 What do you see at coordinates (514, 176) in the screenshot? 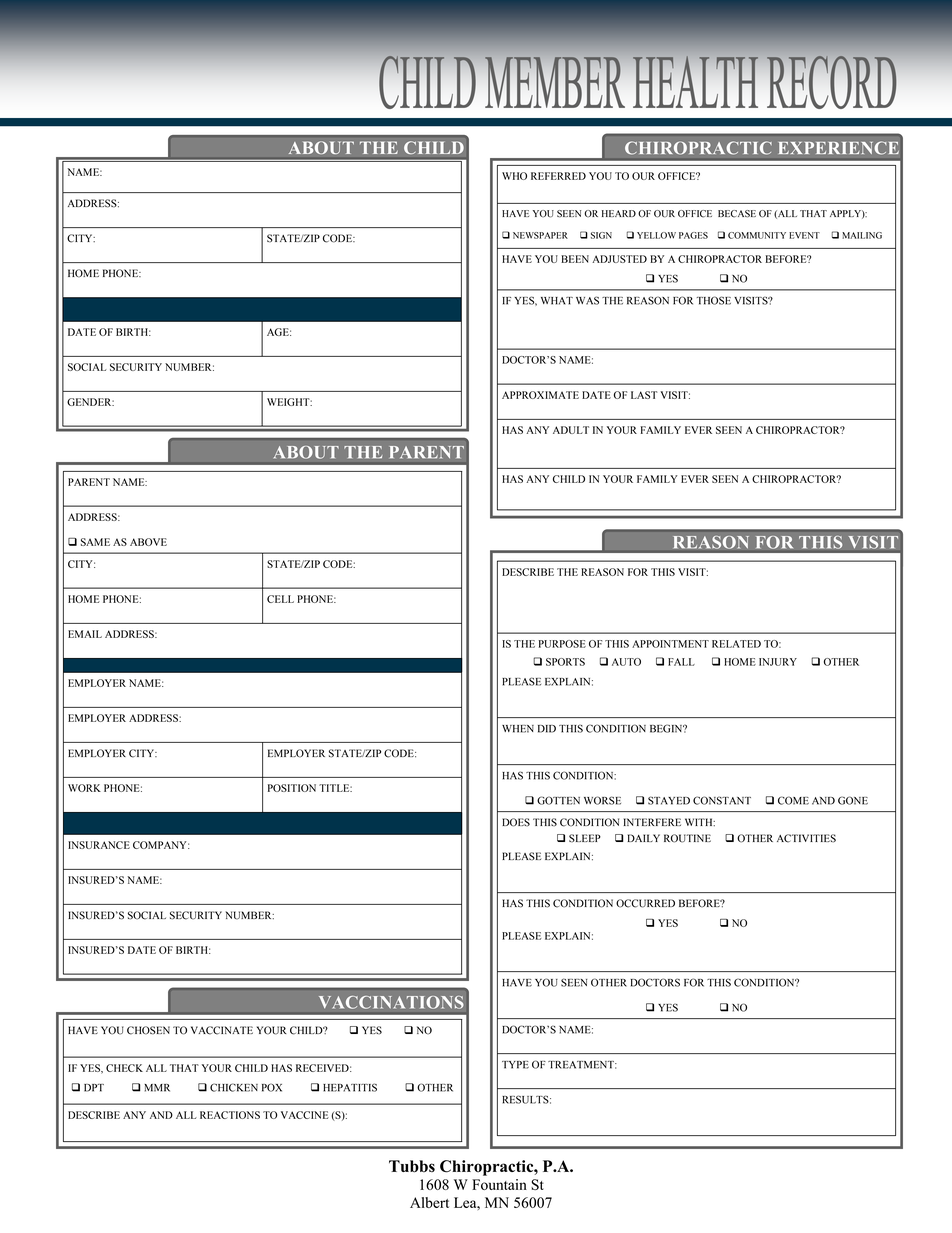
I see `WHO` at bounding box center [514, 176].
